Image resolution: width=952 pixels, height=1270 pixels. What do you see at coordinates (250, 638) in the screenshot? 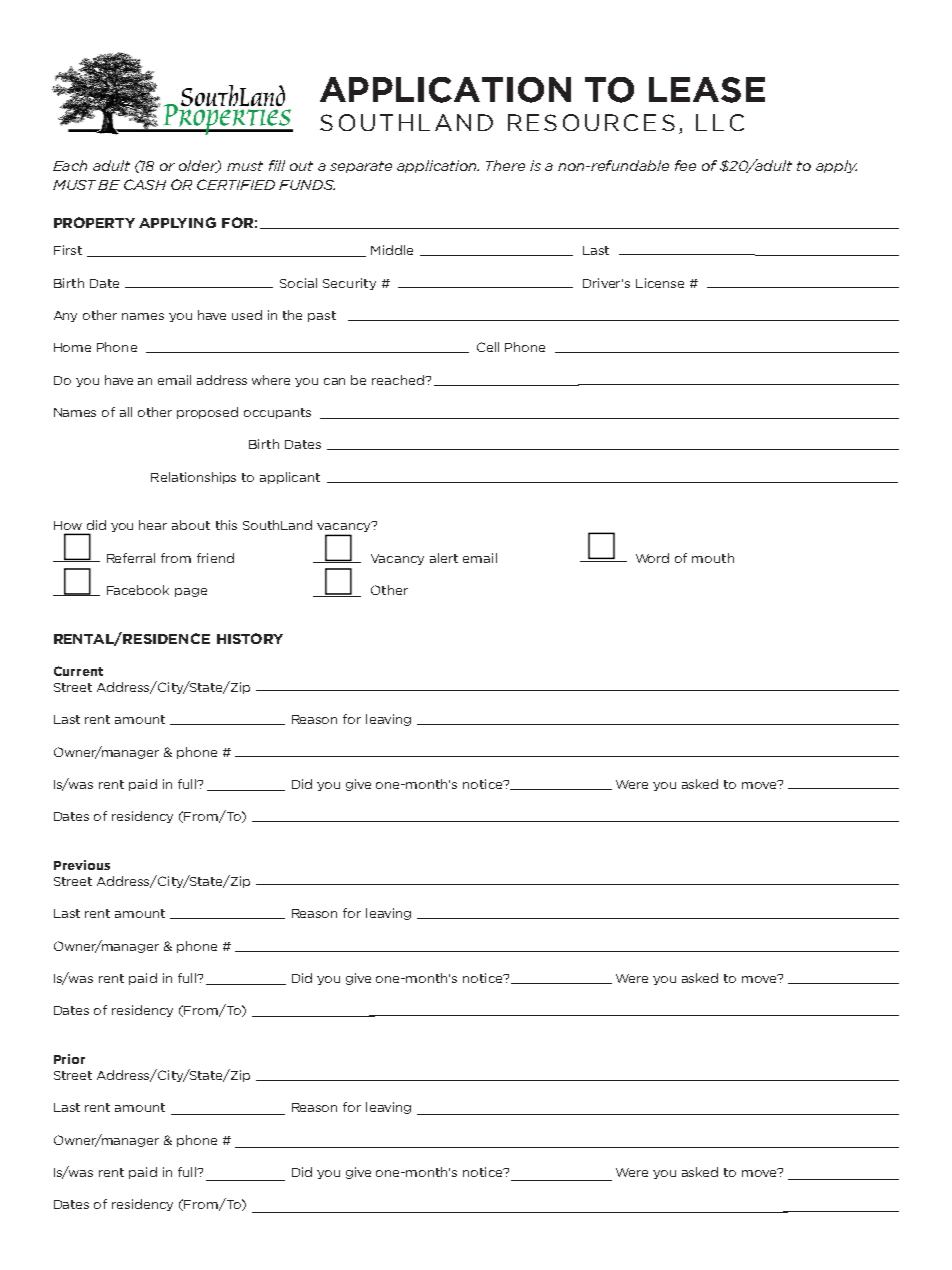
I see `HISTORY` at bounding box center [250, 638].
